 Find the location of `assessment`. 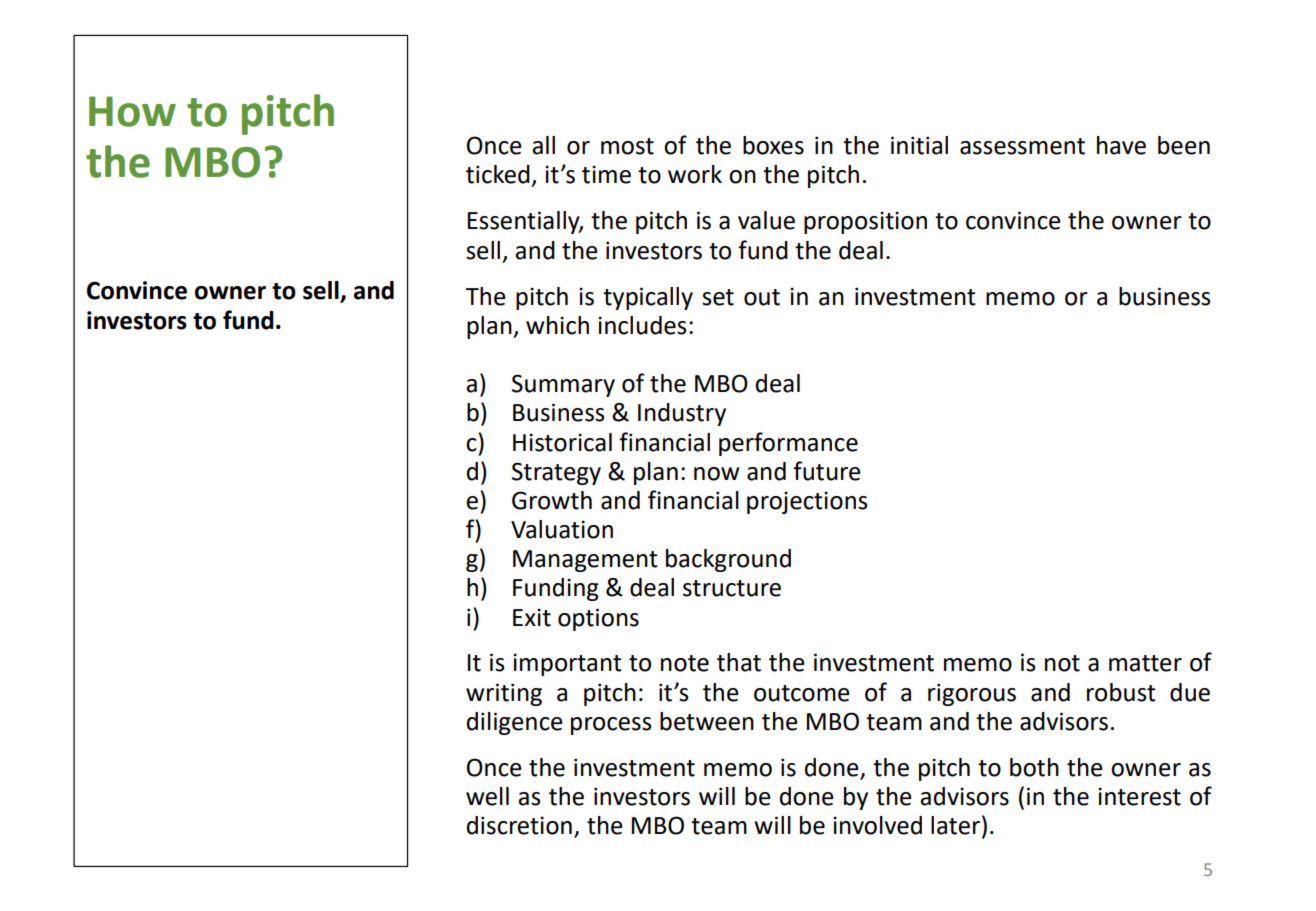

assessment is located at coordinates (1022, 146).
